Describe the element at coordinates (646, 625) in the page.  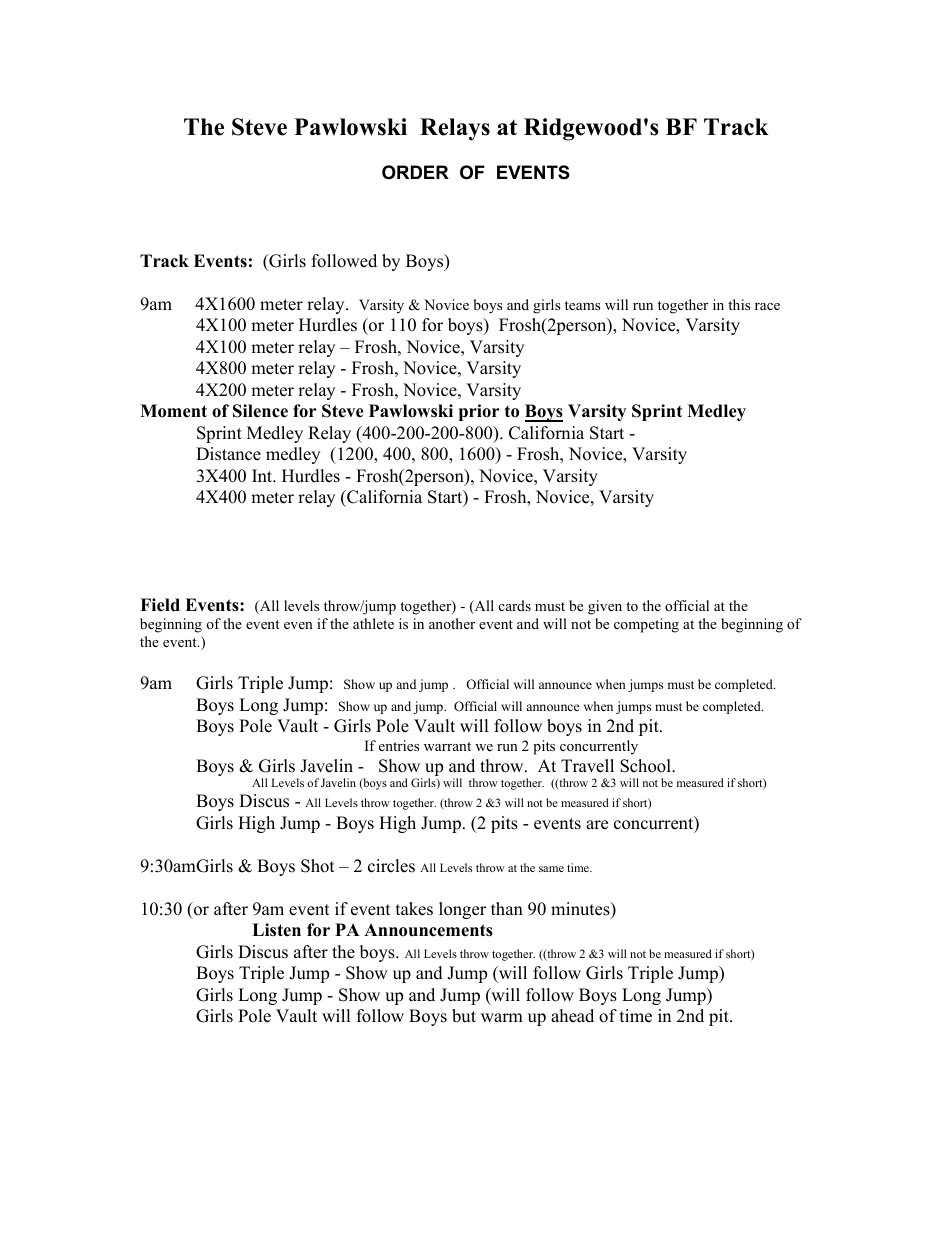
I see `competing` at that location.
